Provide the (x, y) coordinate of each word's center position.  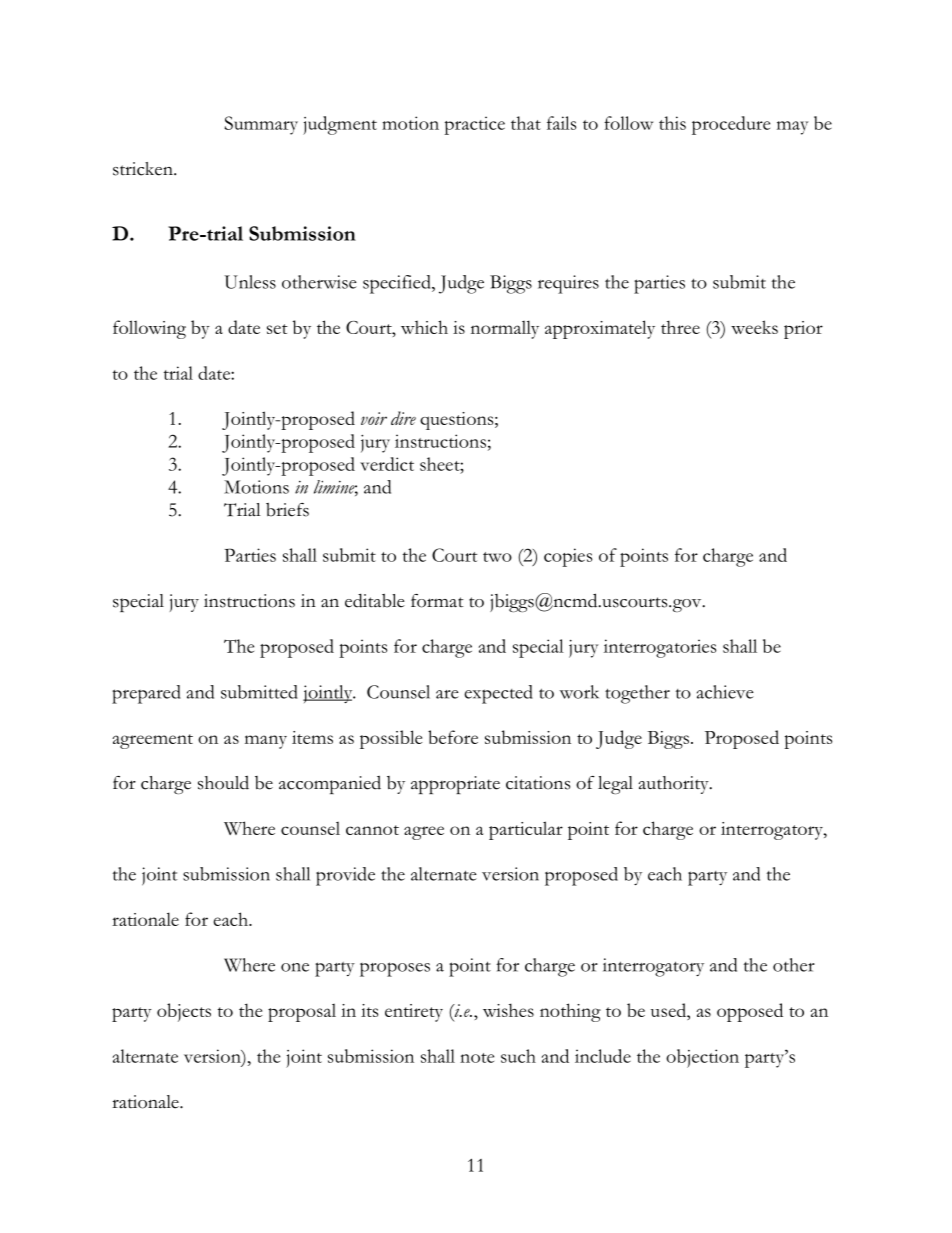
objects (184, 1012)
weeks (754, 327)
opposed (750, 1012)
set (277, 329)
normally (505, 329)
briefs (287, 510)
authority (675, 785)
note (477, 1058)
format (437, 601)
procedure (731, 125)
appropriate (455, 785)
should (223, 783)
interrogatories (660, 648)
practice (474, 125)
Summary (261, 125)
